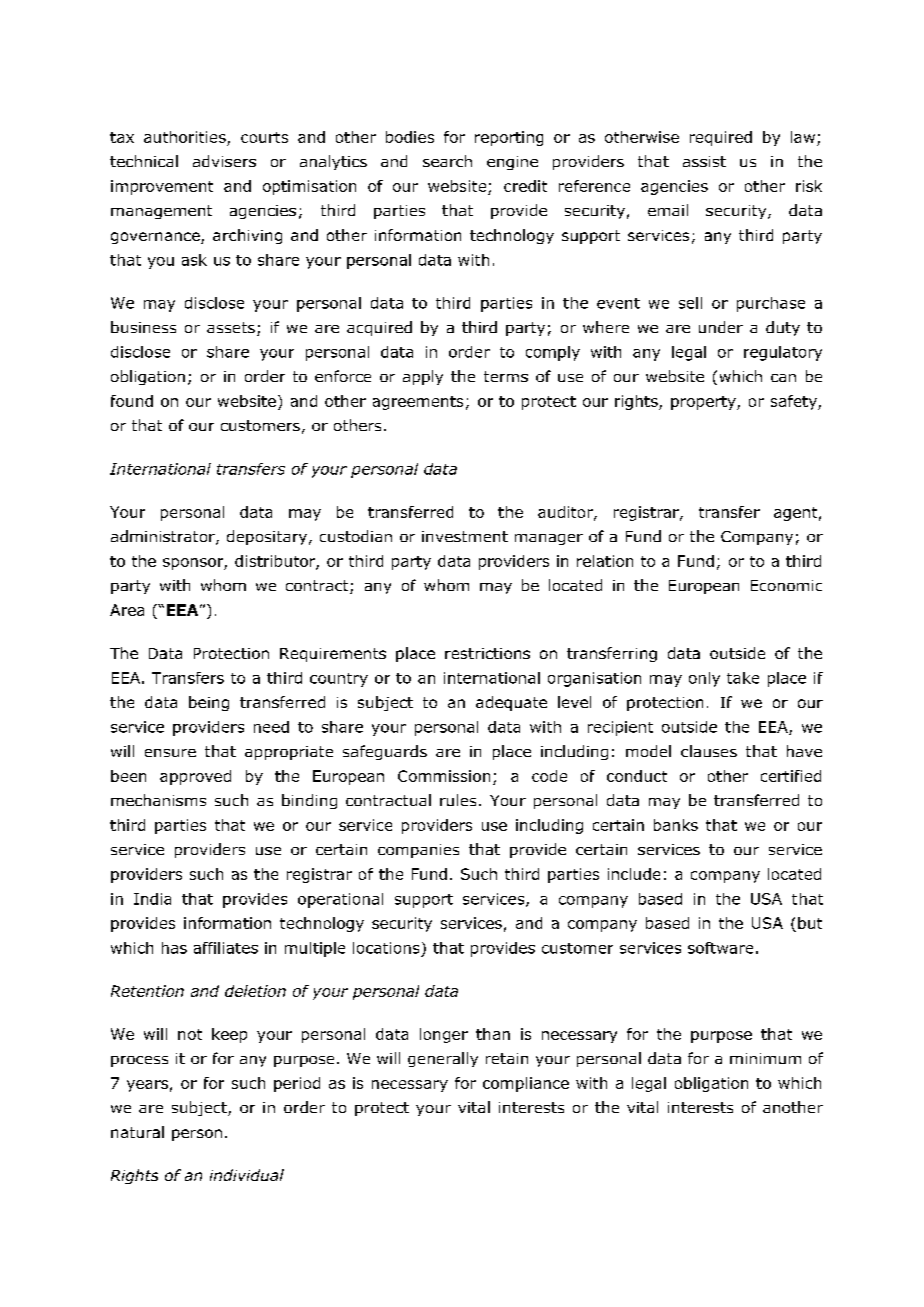 The image size is (924, 1307). I want to click on search, so click(447, 161).
